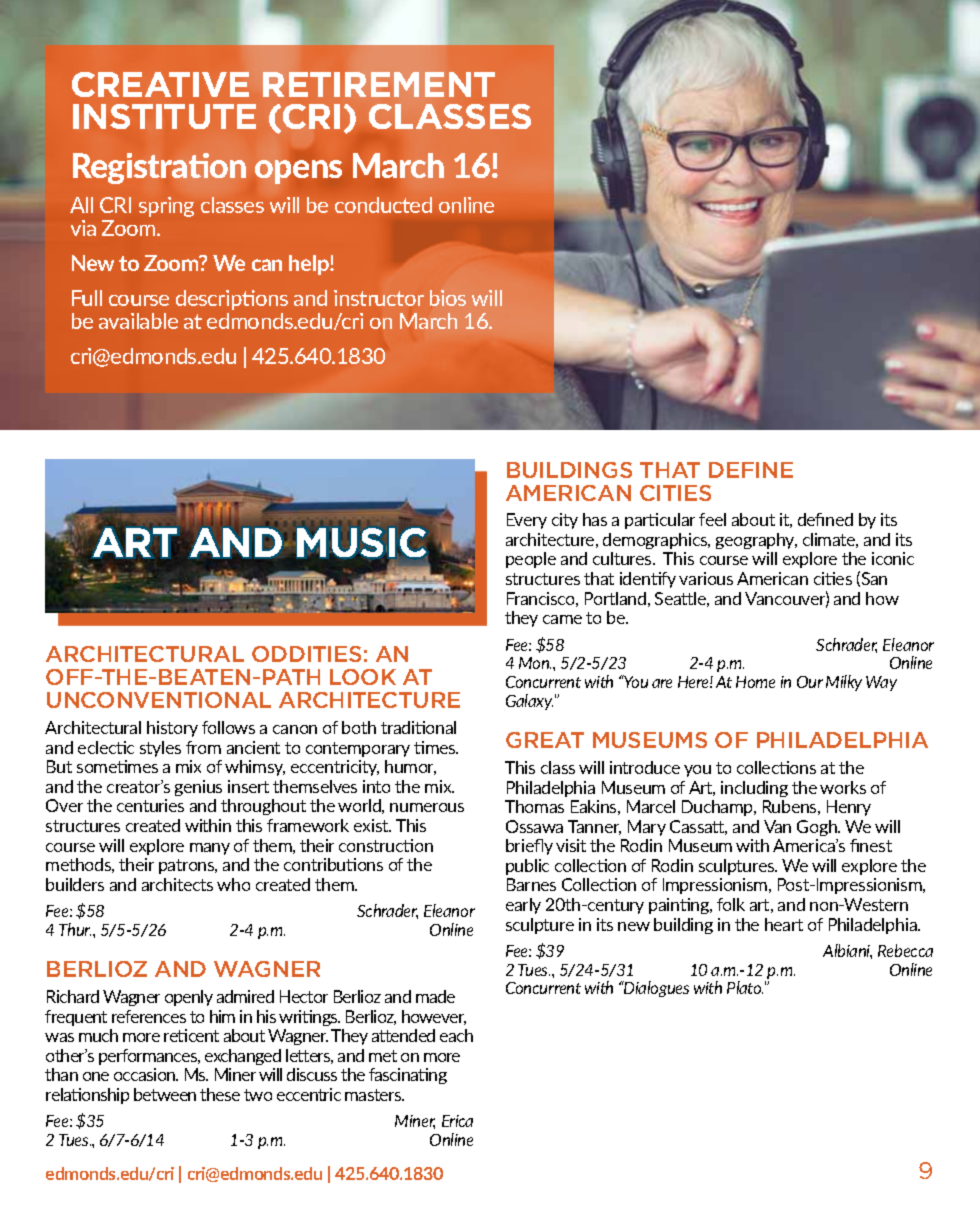 The height and width of the page is (1226, 980). Describe the element at coordinates (138, 321) in the page. I see `available` at that location.
